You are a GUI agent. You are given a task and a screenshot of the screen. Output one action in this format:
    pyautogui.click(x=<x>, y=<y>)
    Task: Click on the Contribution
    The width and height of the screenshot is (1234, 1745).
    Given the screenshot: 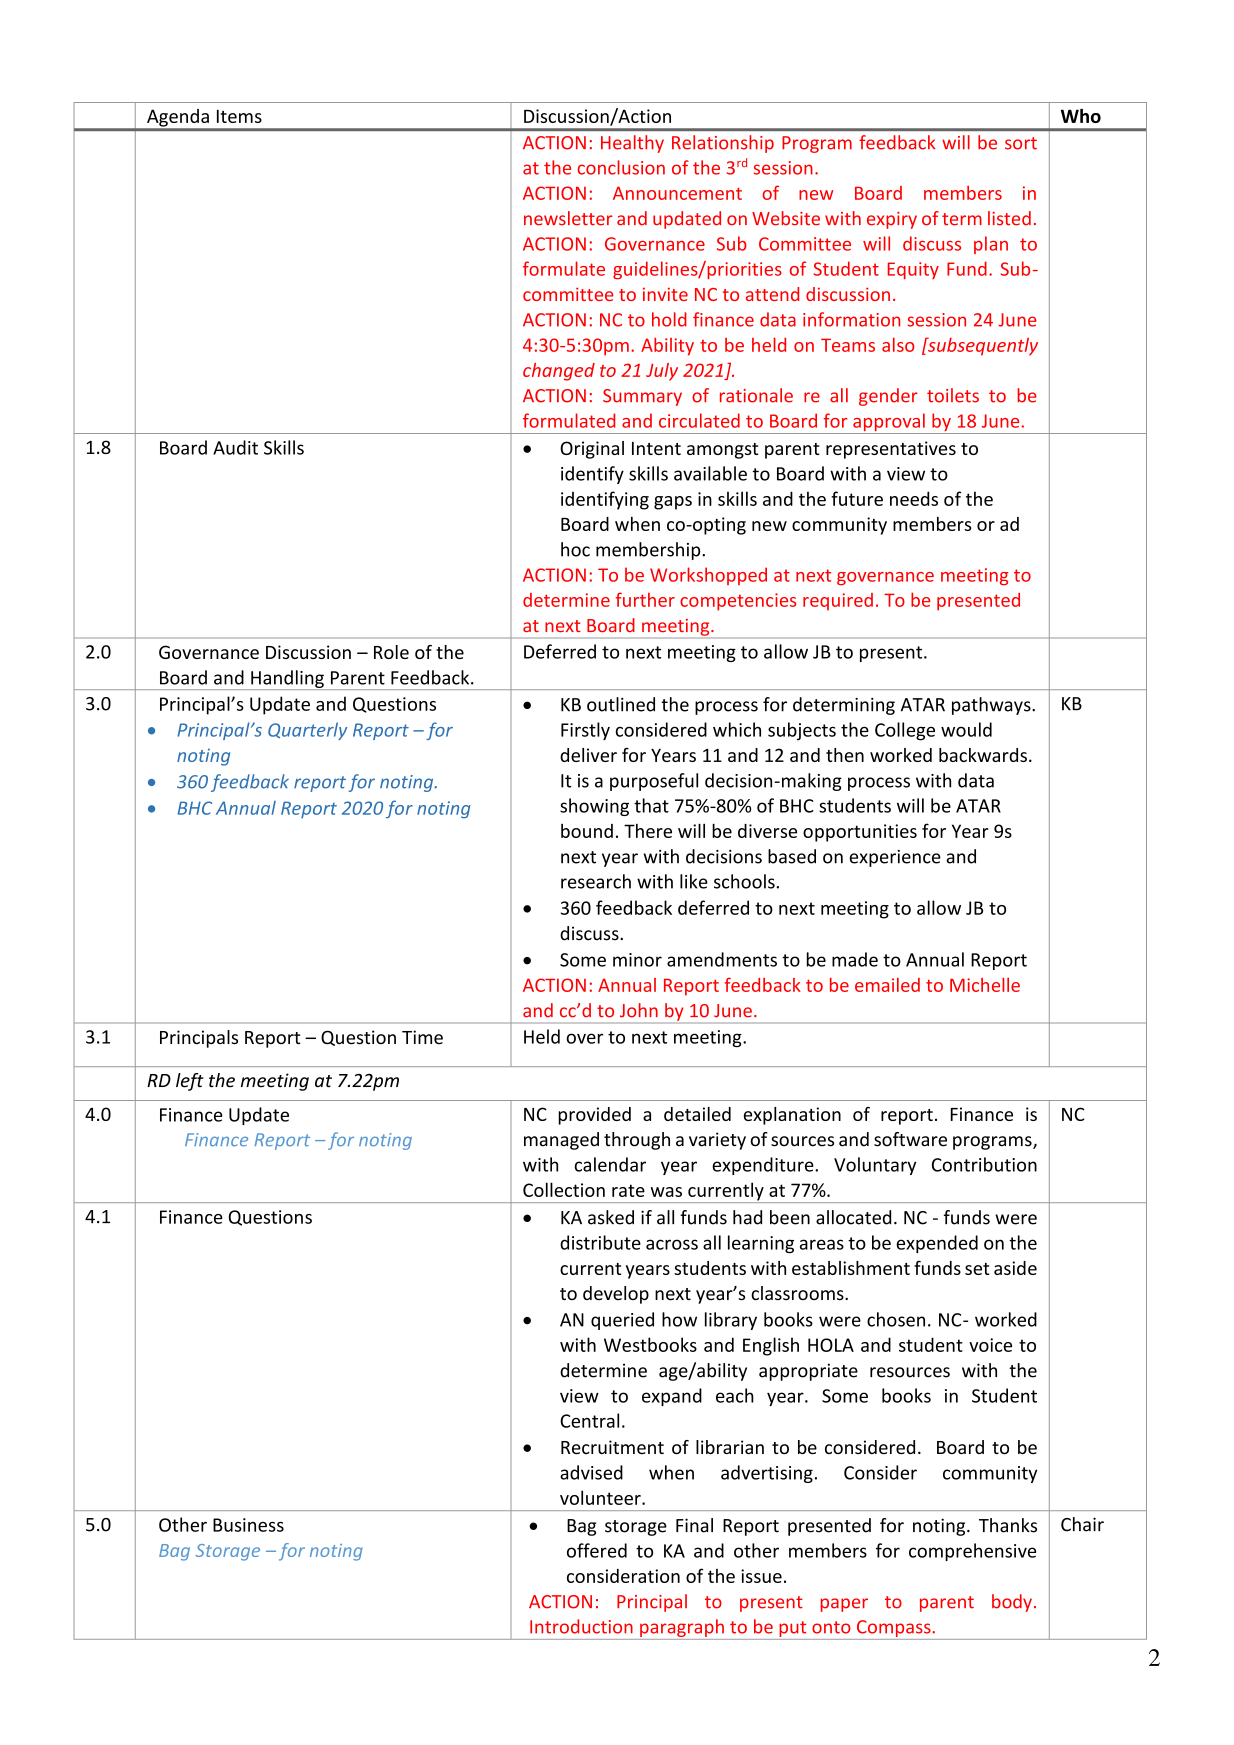 What is the action you would take?
    pyautogui.click(x=984, y=1164)
